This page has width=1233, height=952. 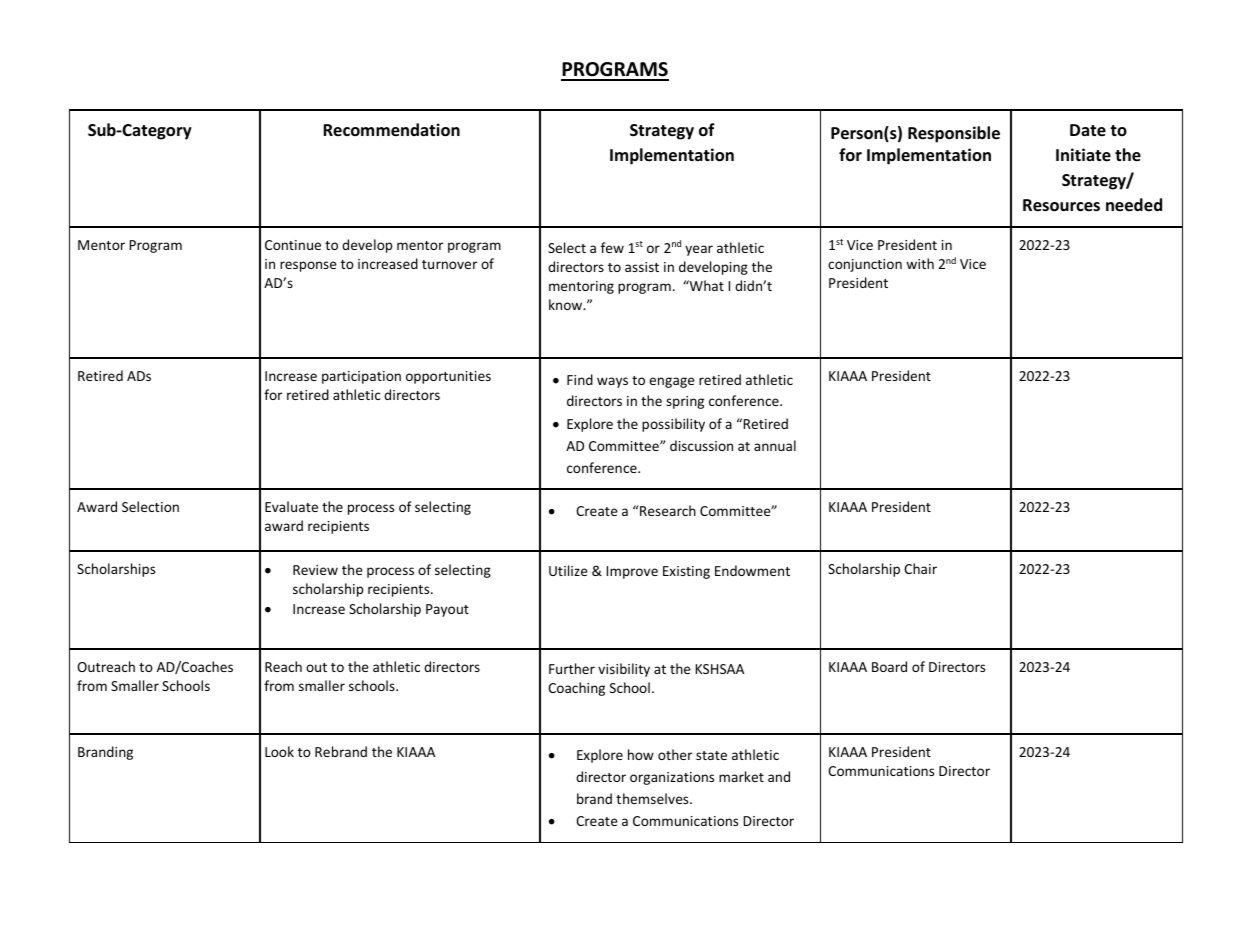 I want to click on Look, so click(x=279, y=751).
